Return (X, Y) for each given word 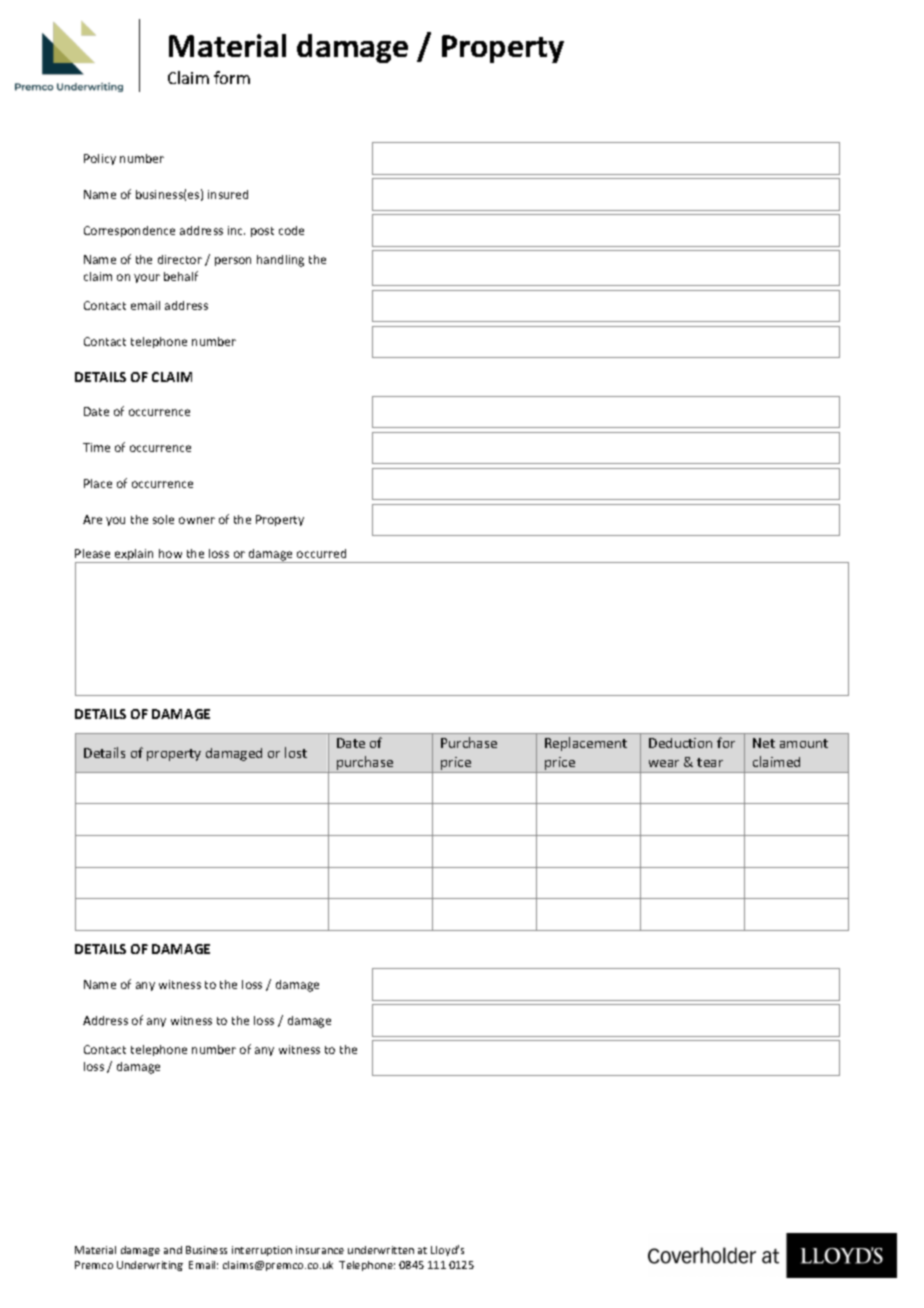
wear (664, 763)
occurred (321, 553)
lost (296, 752)
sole (163, 519)
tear (710, 762)
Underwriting (150, 1266)
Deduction (680, 743)
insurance (320, 1250)
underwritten (381, 1250)
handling (280, 261)
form (232, 77)
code (291, 230)
